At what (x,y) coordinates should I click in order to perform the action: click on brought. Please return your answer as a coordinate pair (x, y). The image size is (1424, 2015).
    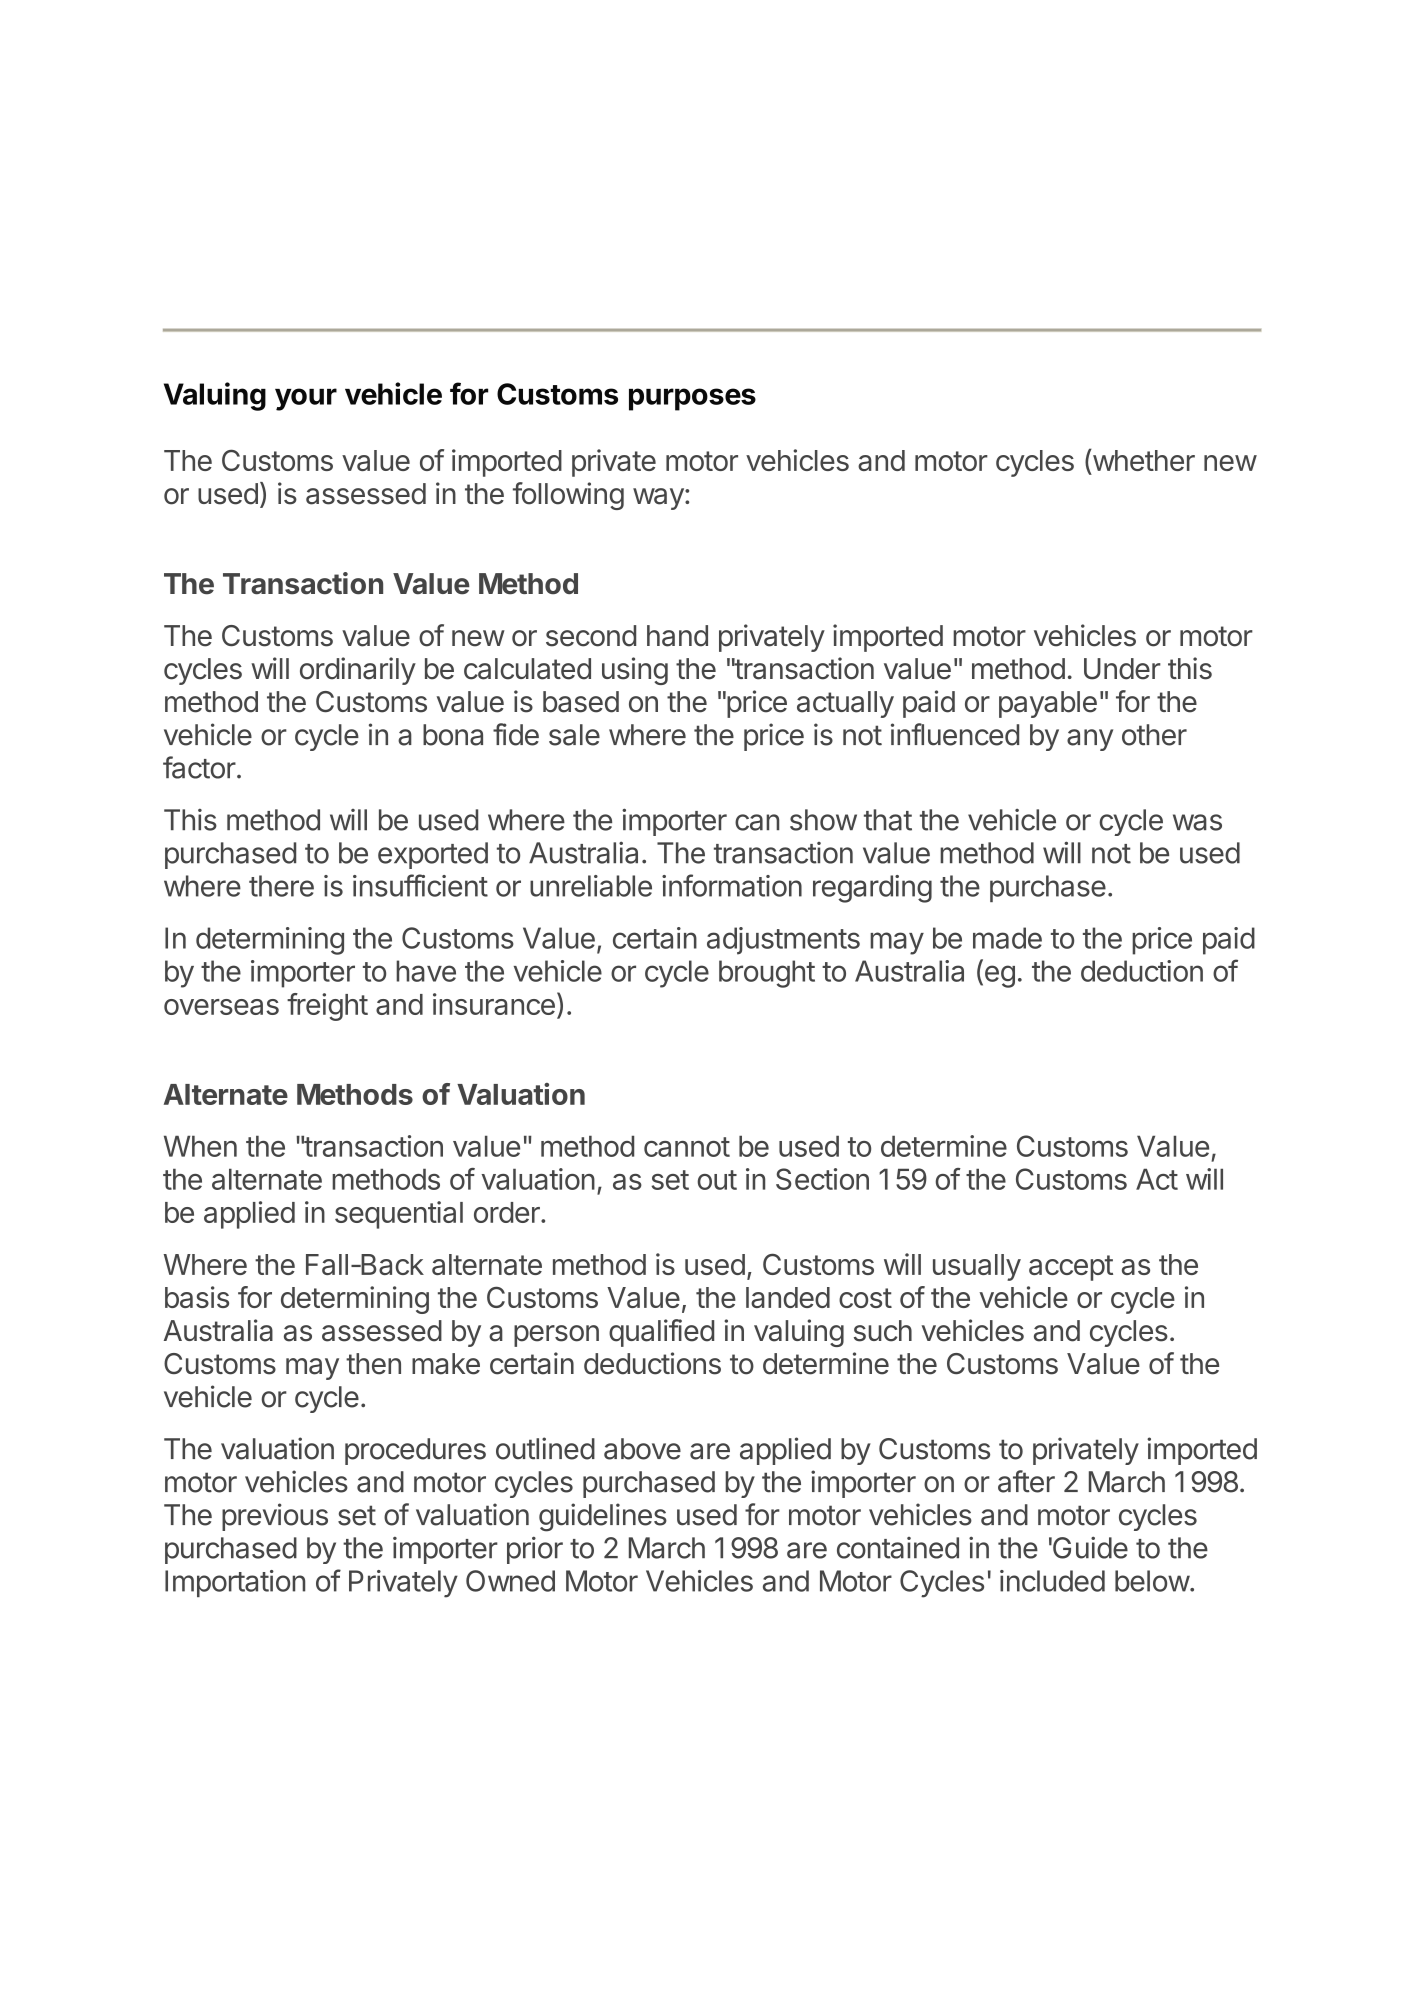
    Looking at the image, I should click on (767, 974).
